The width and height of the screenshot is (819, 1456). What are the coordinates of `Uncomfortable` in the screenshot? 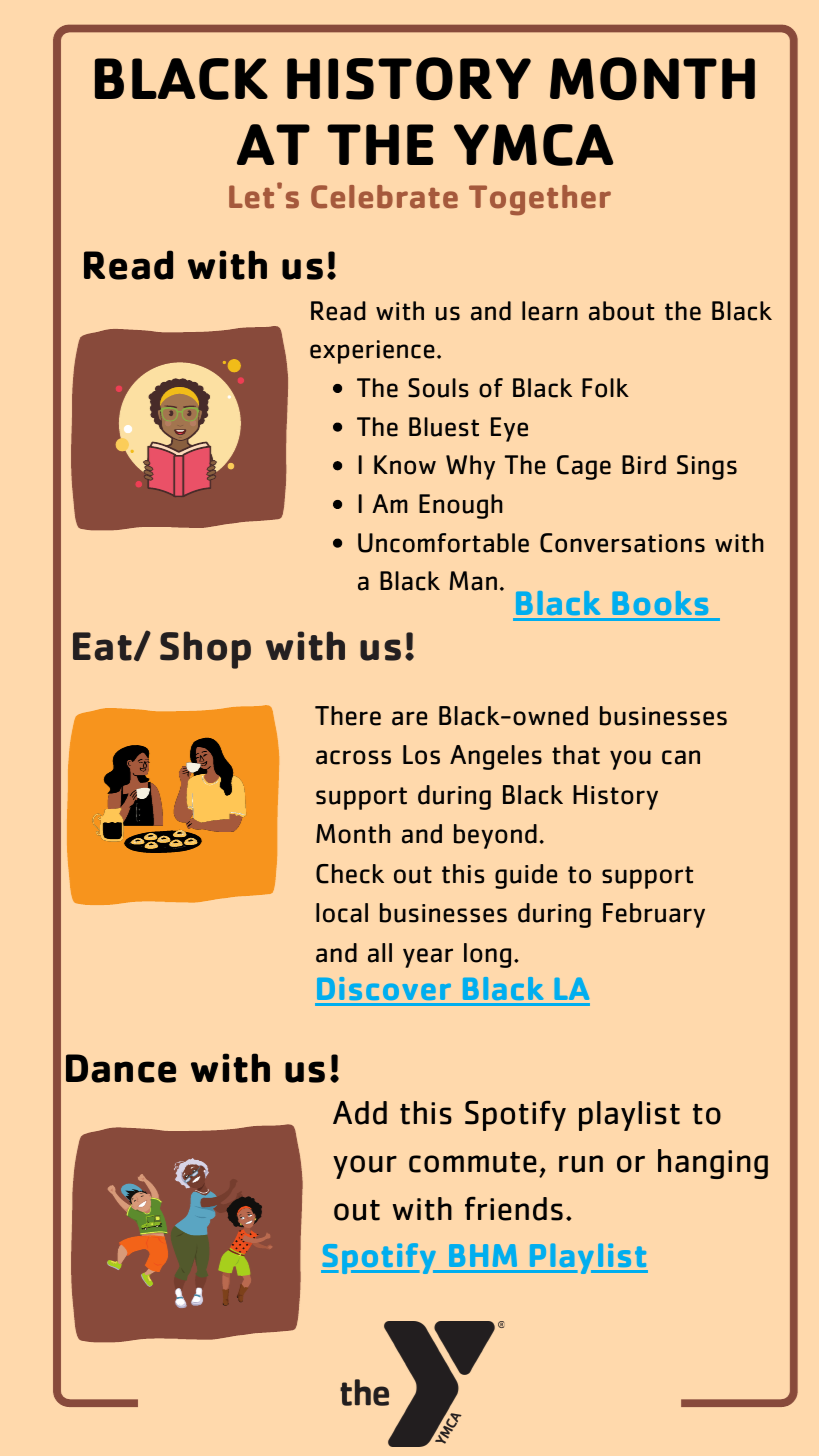 It's located at (443, 543).
